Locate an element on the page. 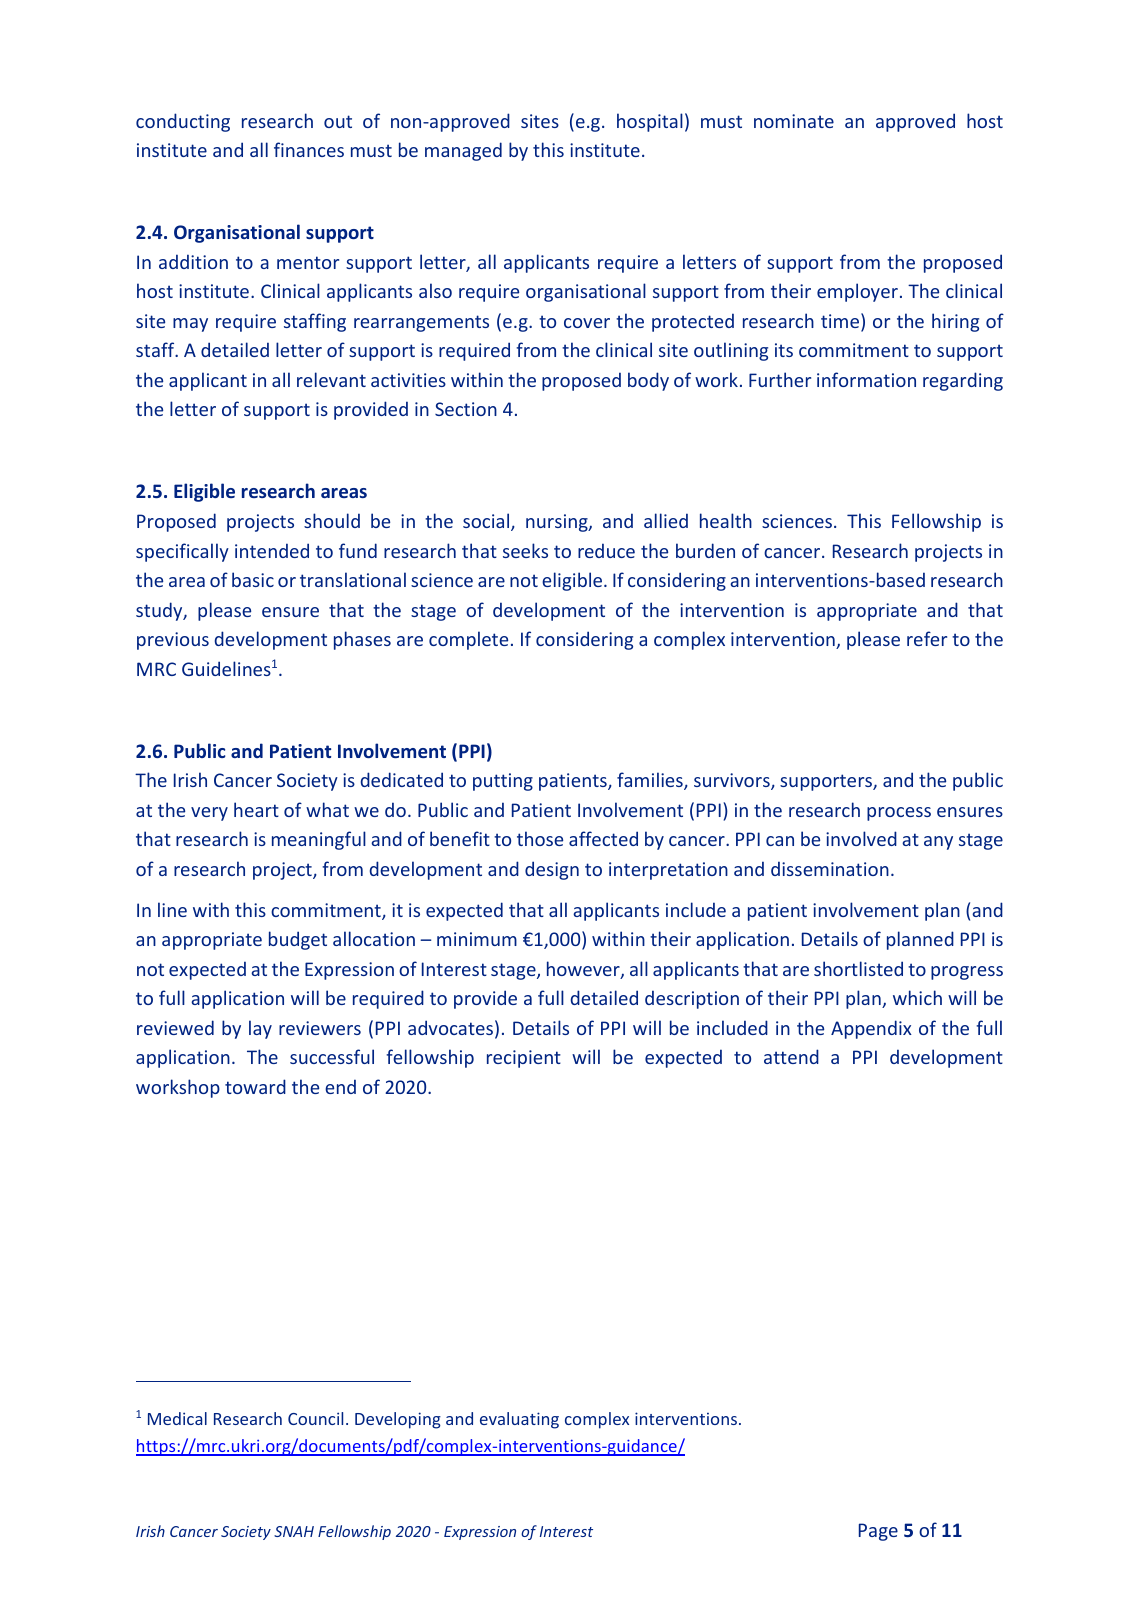 The width and height of the image is (1139, 1610). nursing is located at coordinates (558, 523).
